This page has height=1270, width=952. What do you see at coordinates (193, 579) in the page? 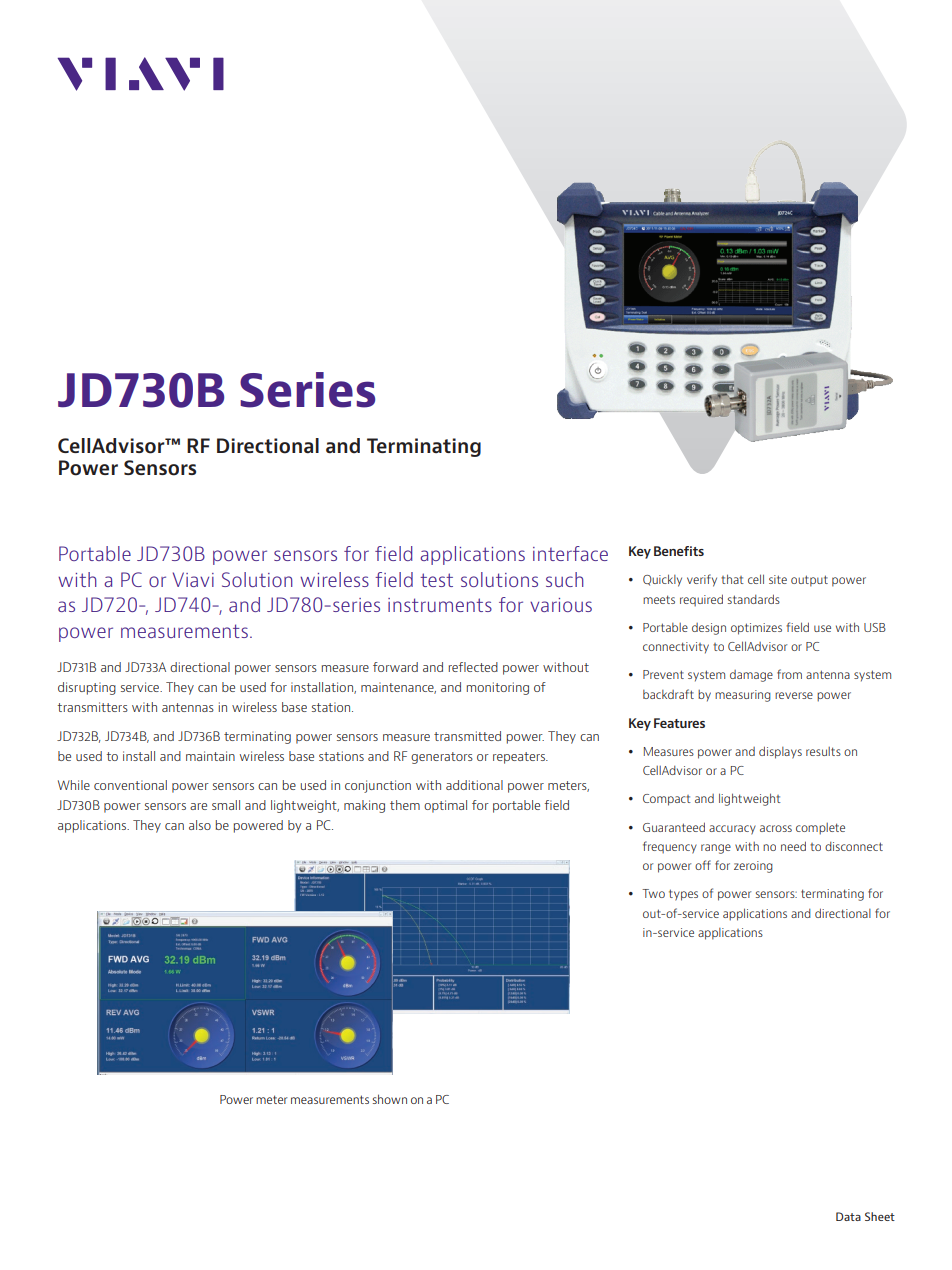
I see `Viavi` at bounding box center [193, 579].
